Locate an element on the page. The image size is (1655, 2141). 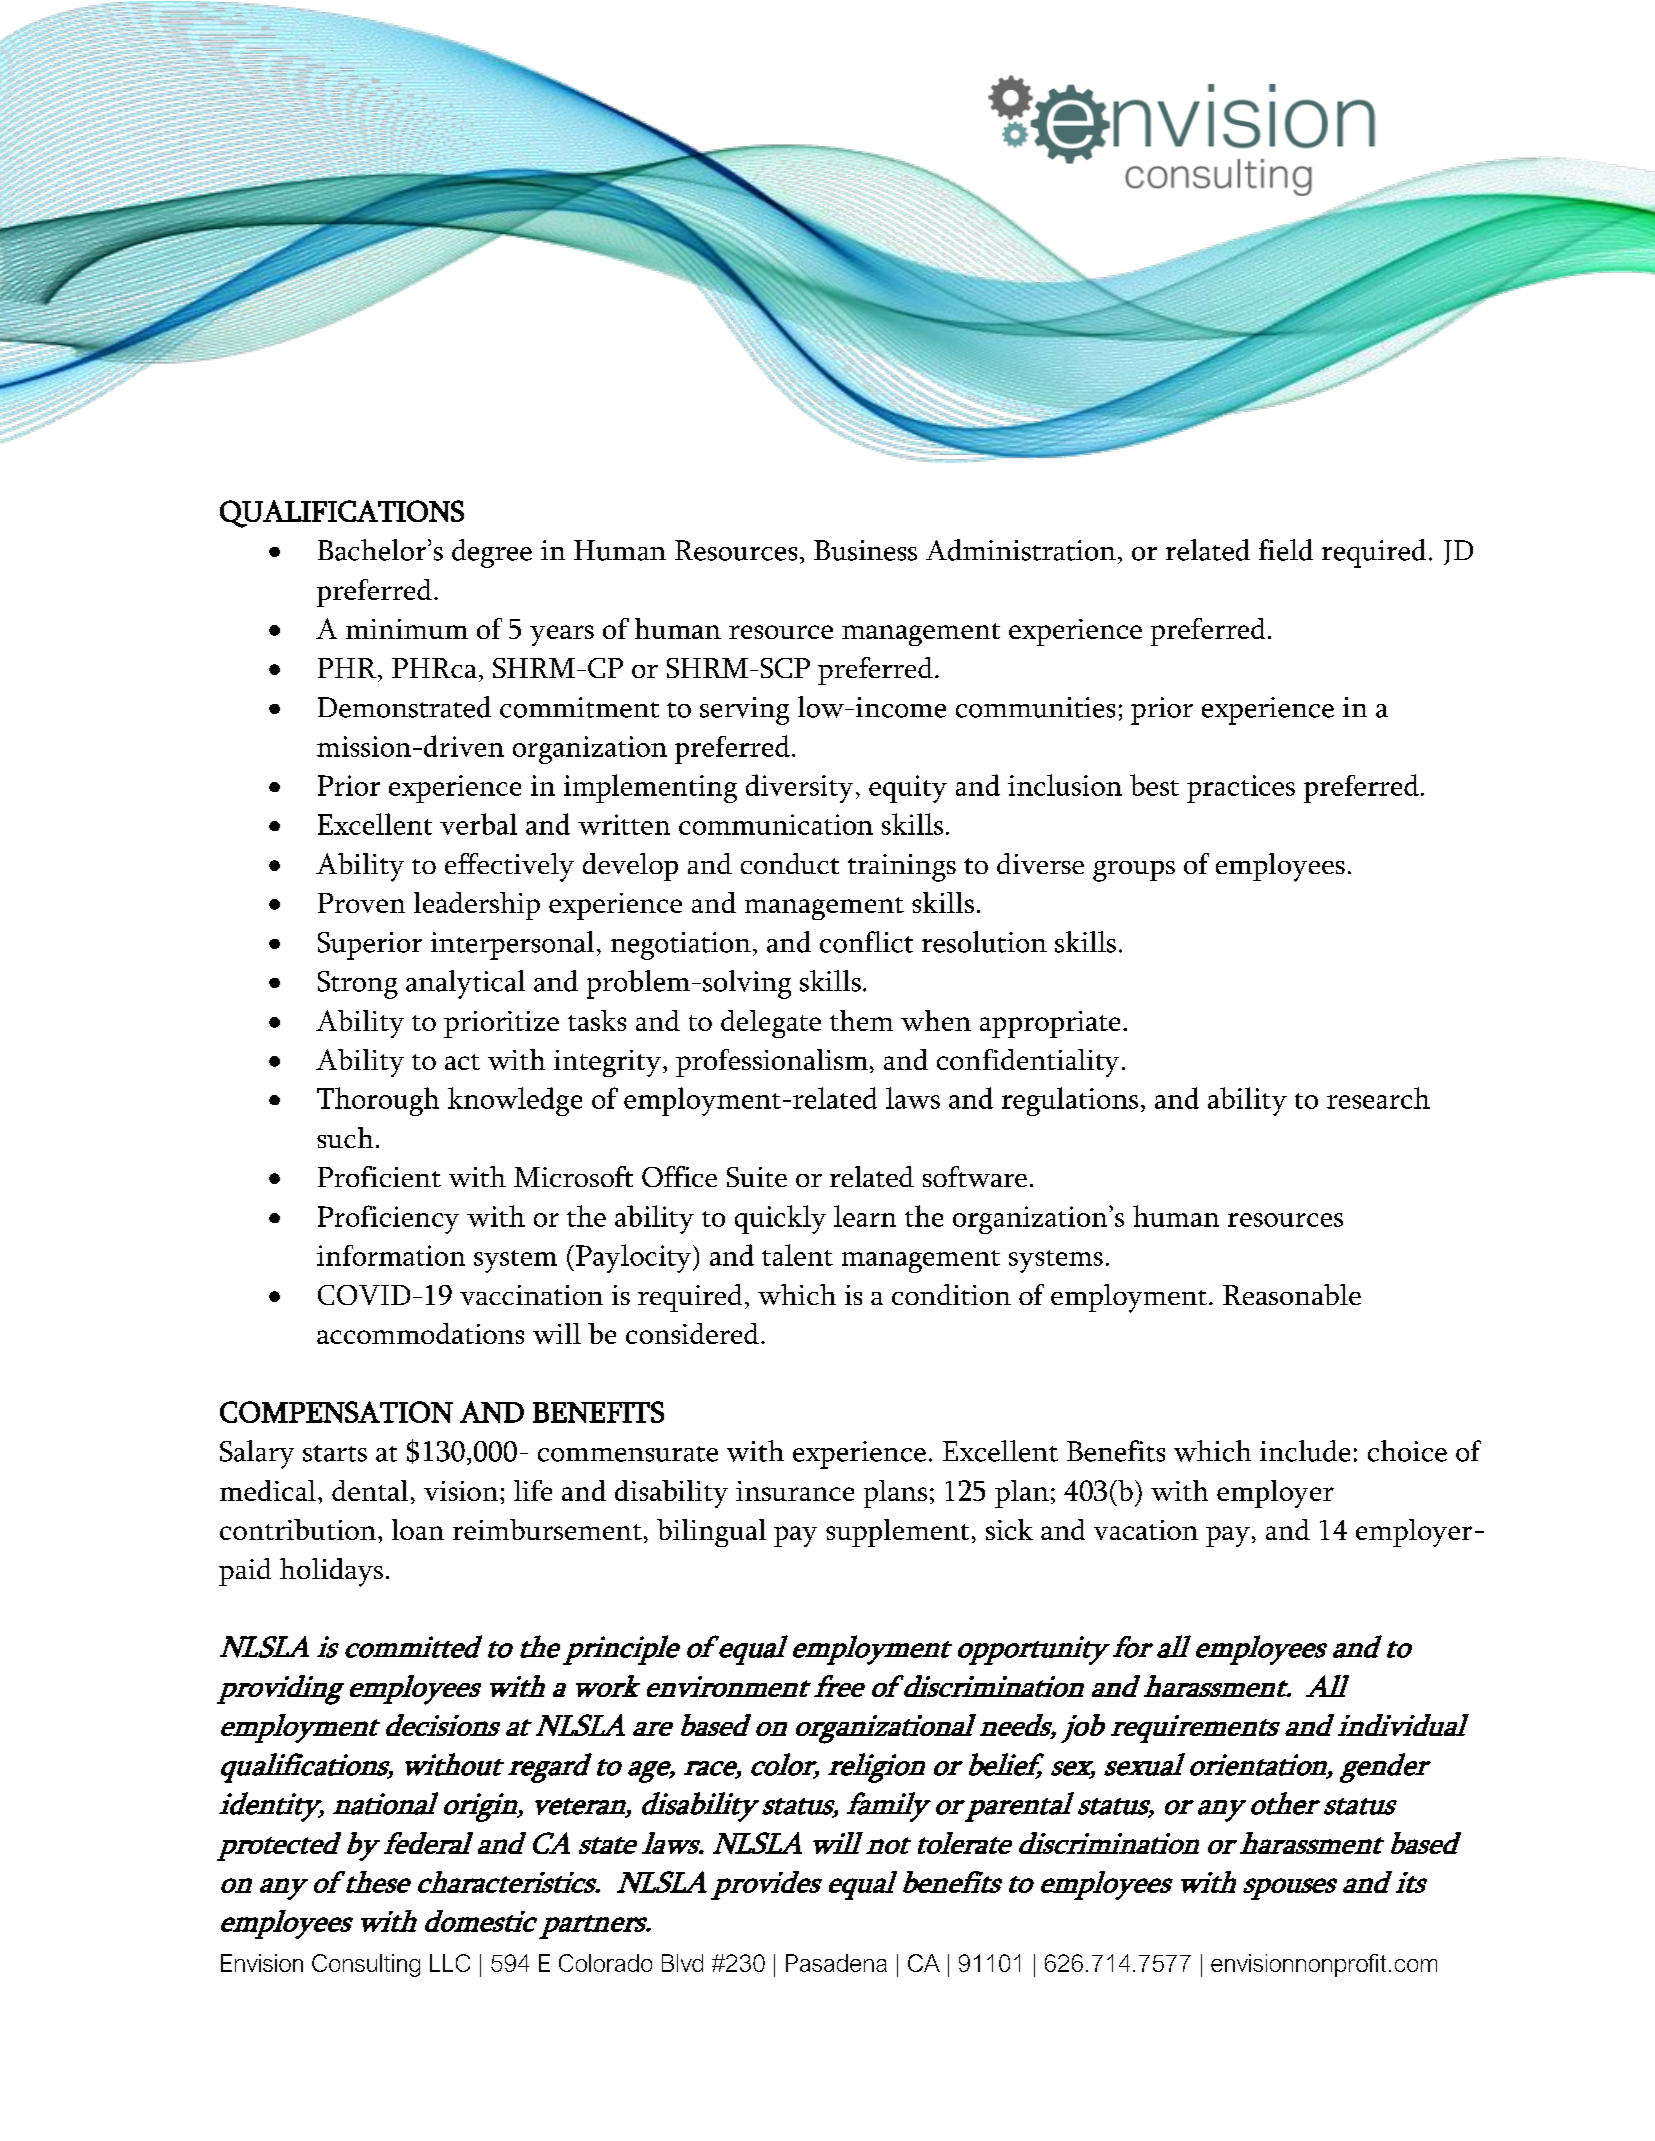
minimum is located at coordinates (407, 629).
